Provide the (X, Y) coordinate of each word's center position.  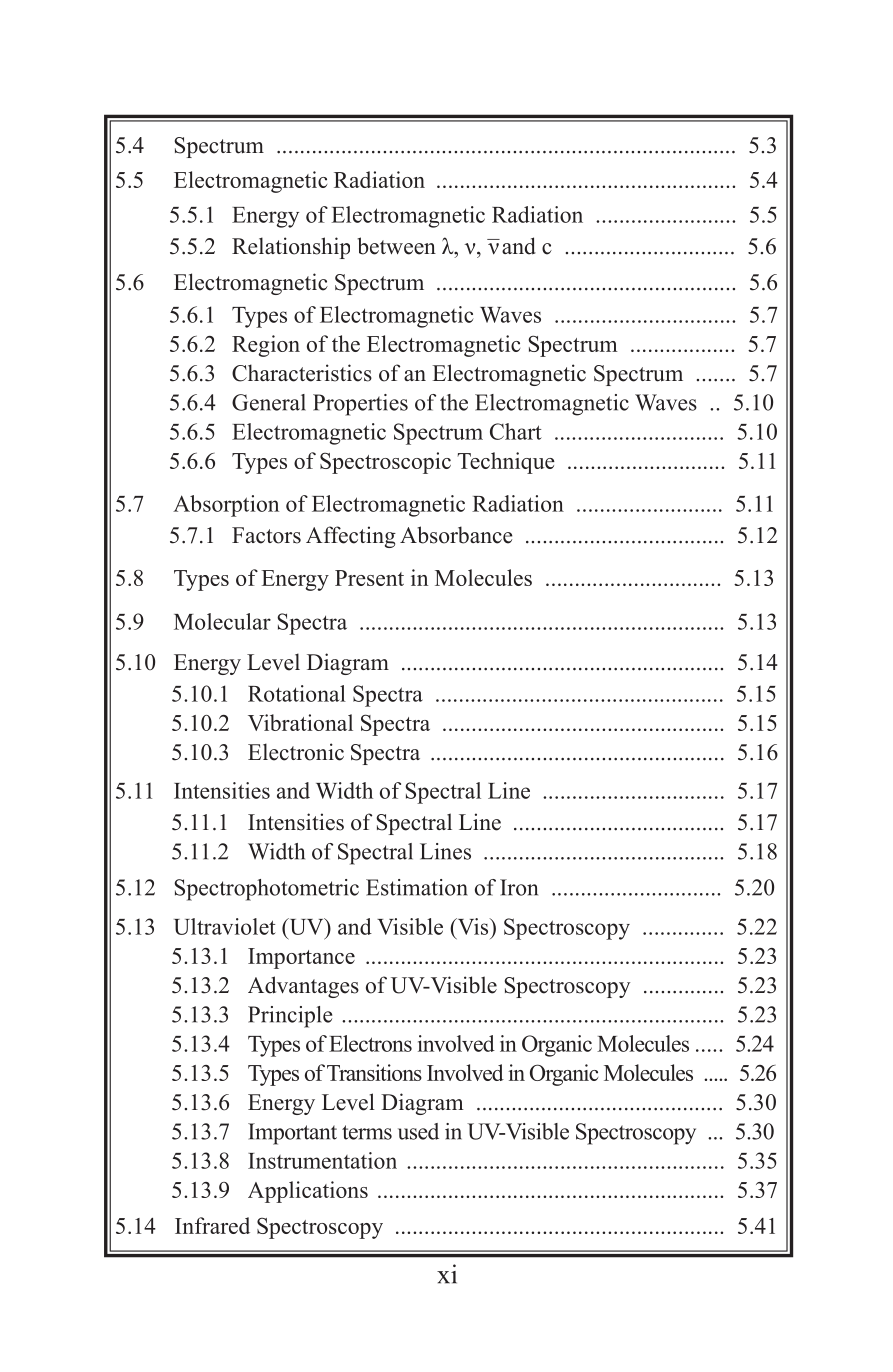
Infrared (212, 1225)
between (396, 246)
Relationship (291, 248)
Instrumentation (322, 1160)
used (418, 1131)
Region (266, 346)
